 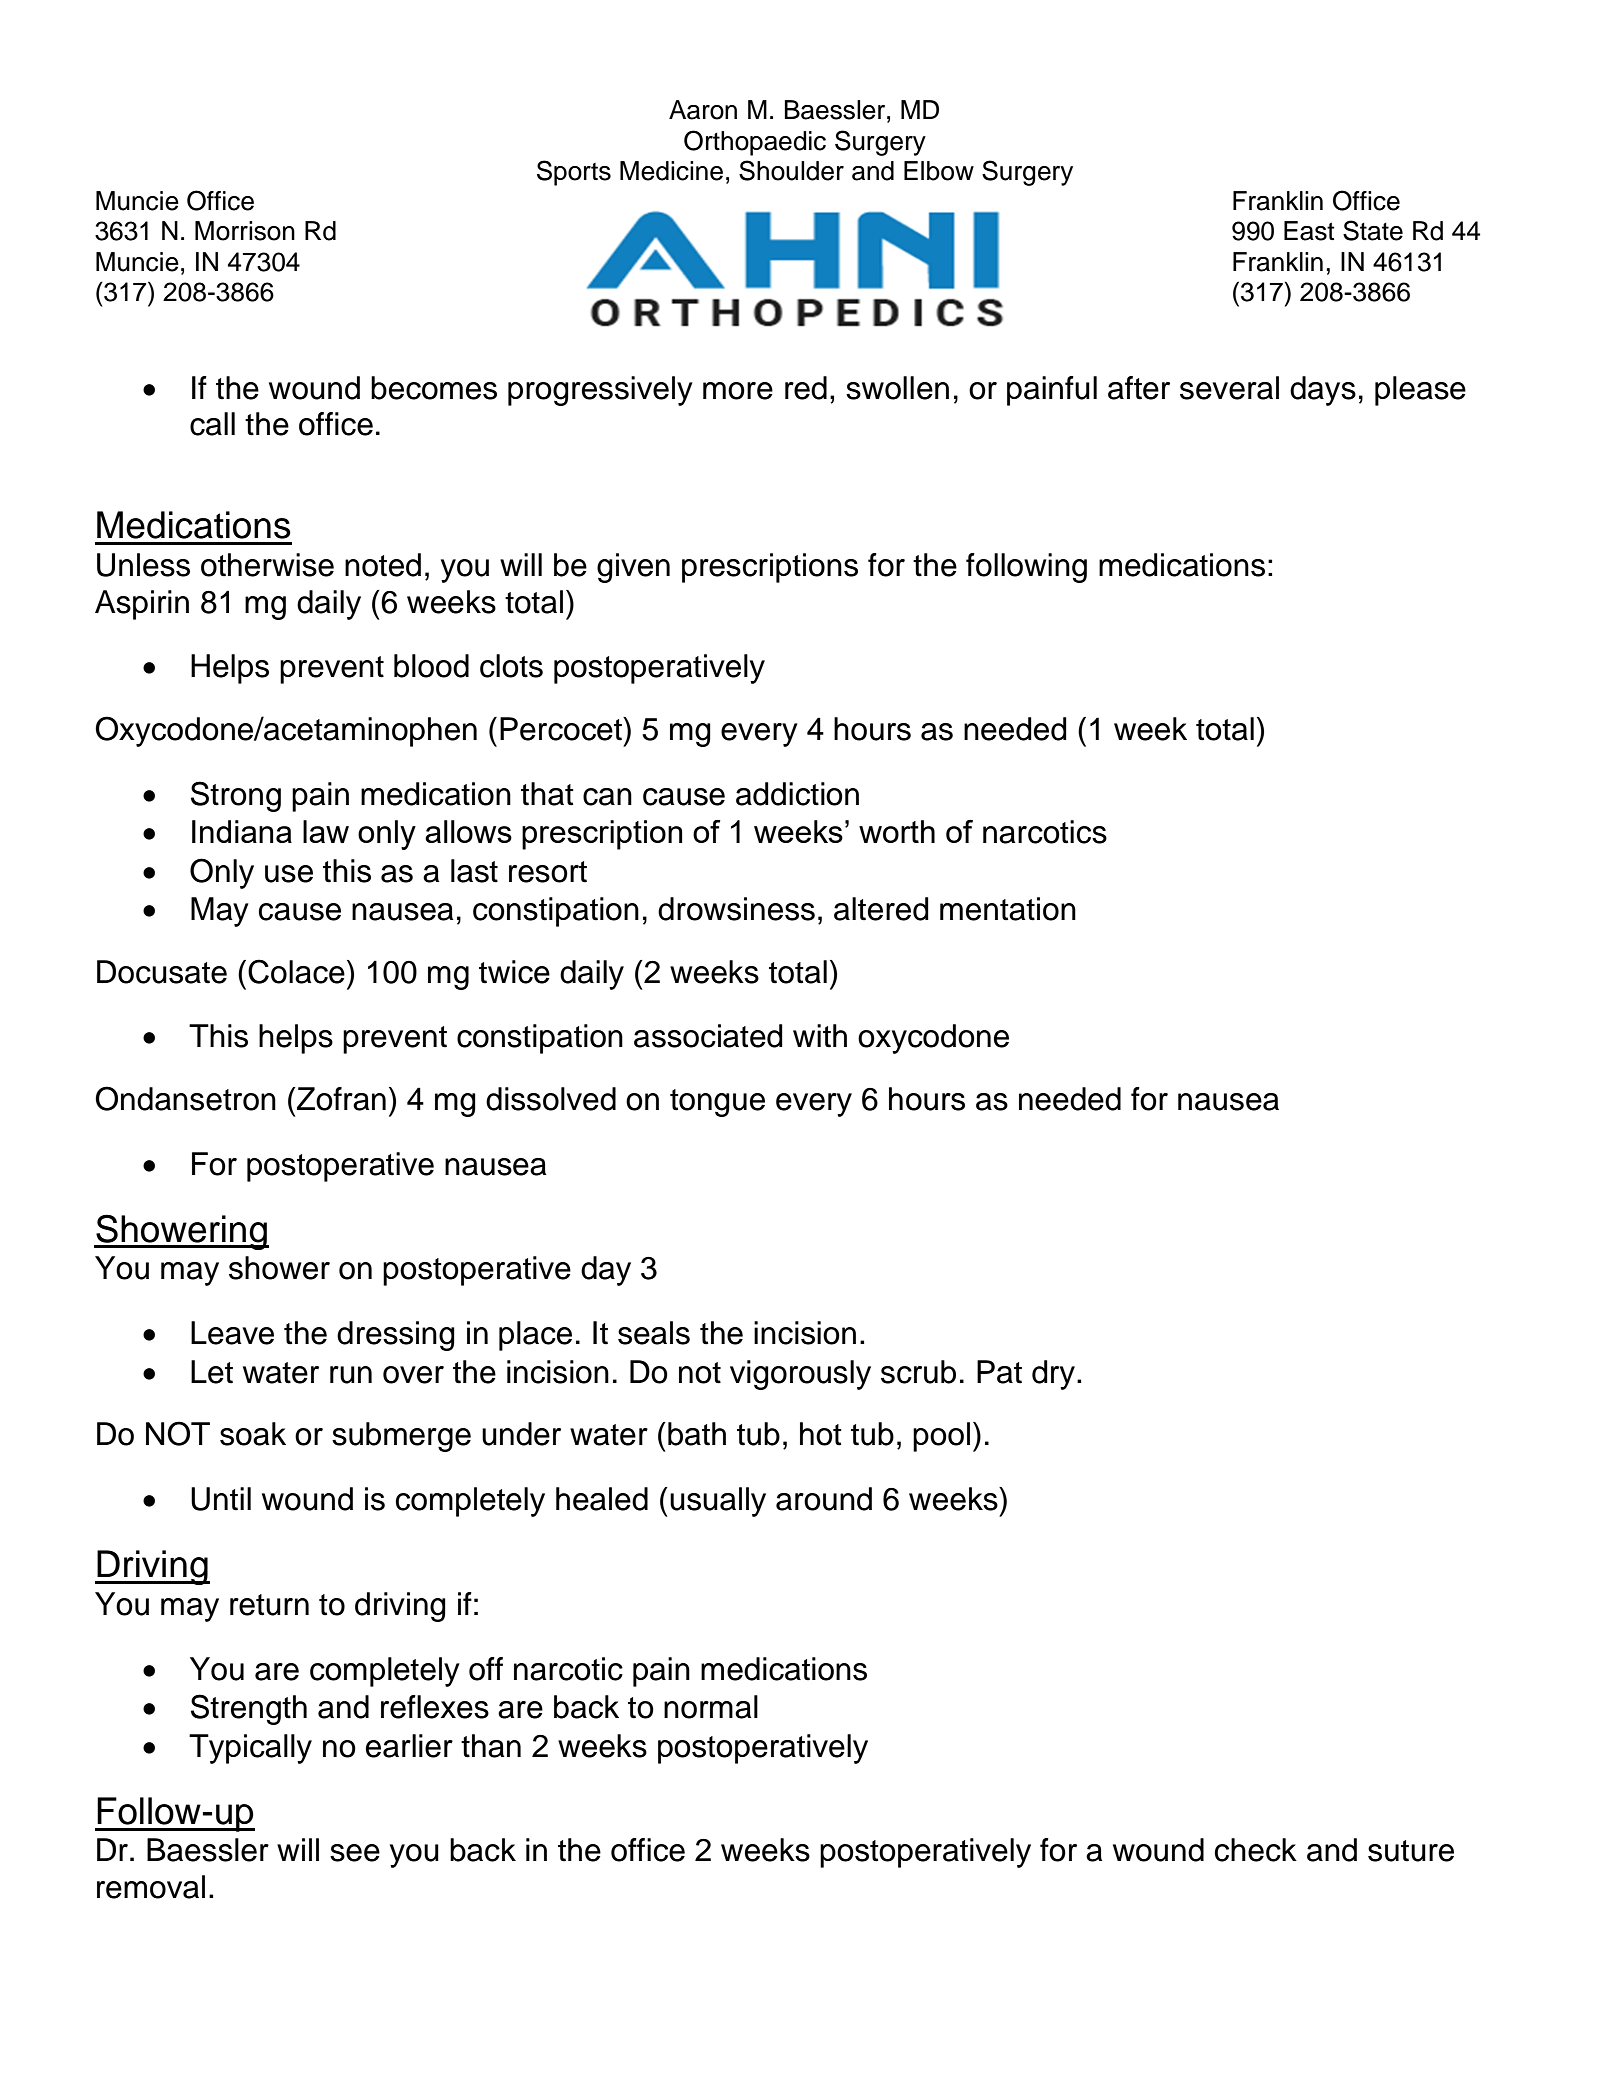 I want to click on mentation, so click(x=1008, y=909).
